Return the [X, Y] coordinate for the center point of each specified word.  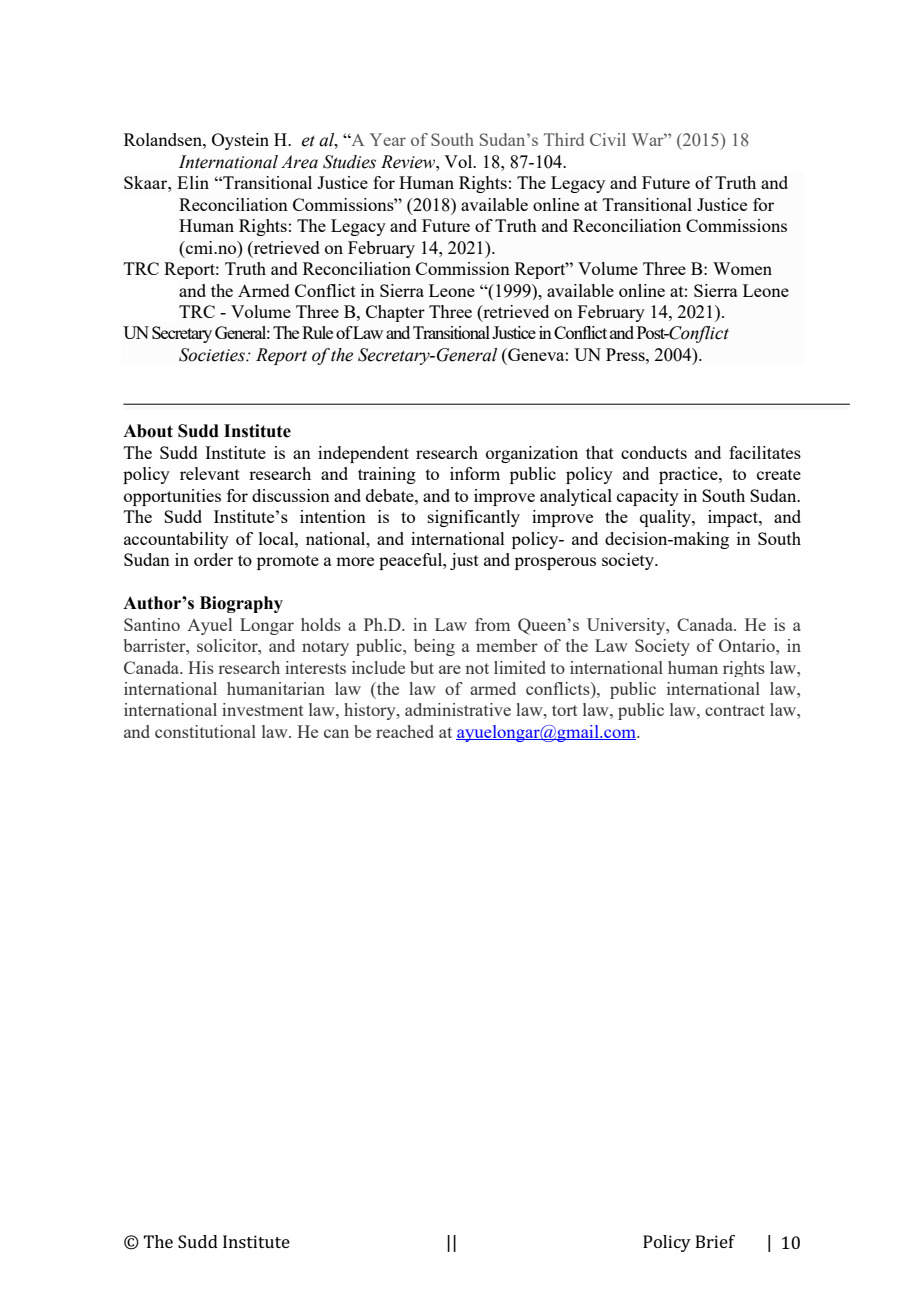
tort [565, 710]
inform [475, 473]
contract [735, 710]
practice [689, 475]
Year [388, 139]
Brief [715, 1241]
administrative [458, 709]
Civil [608, 139]
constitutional [205, 731]
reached [405, 731]
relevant [210, 473]
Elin [193, 182]
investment [263, 709]
